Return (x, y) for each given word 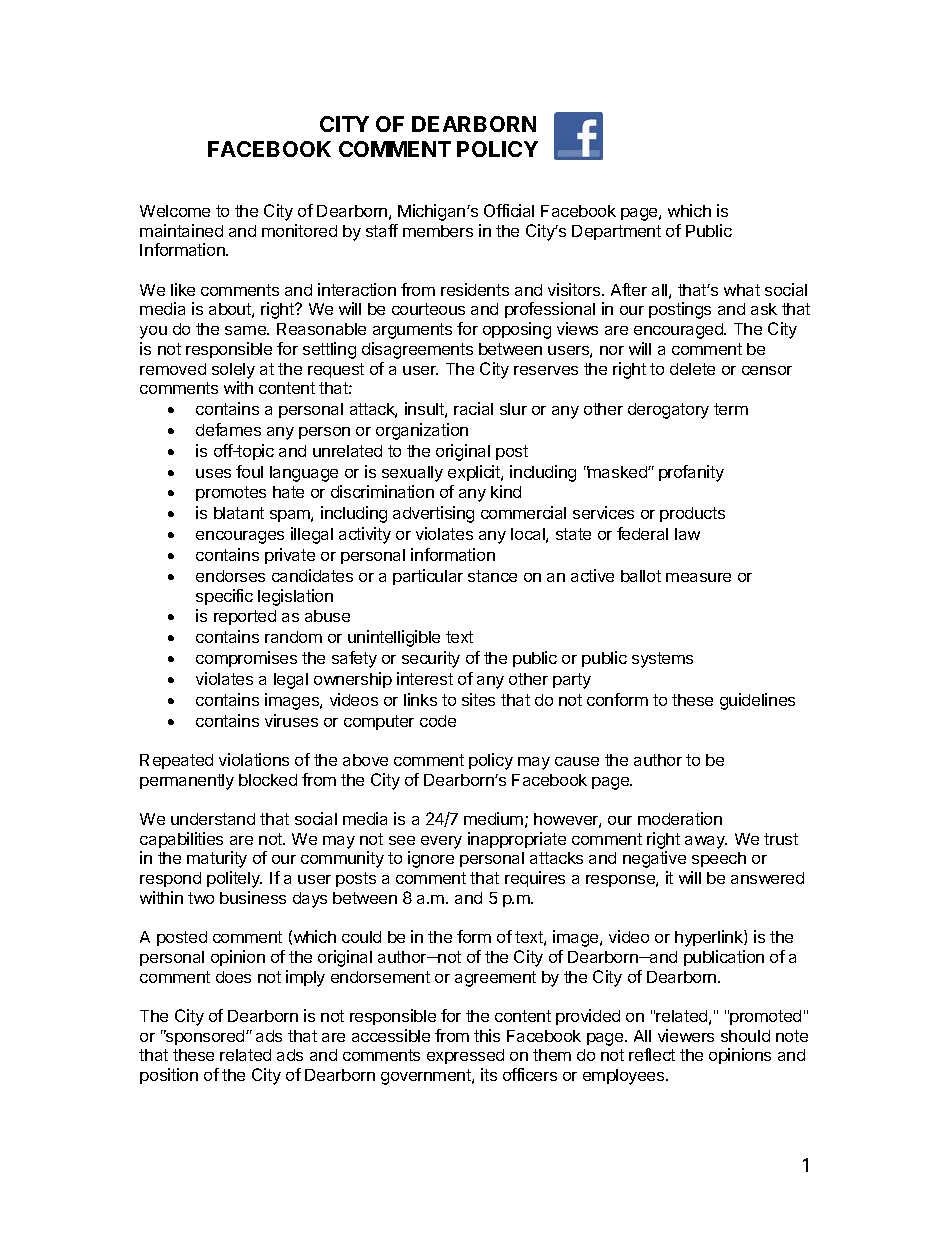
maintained (181, 230)
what (742, 290)
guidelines (757, 701)
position (169, 1076)
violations (254, 759)
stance (492, 576)
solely (233, 371)
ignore (431, 859)
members (438, 231)
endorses (230, 576)
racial (473, 408)
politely (234, 879)
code (438, 721)
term (731, 409)
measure (698, 577)
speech (719, 859)
